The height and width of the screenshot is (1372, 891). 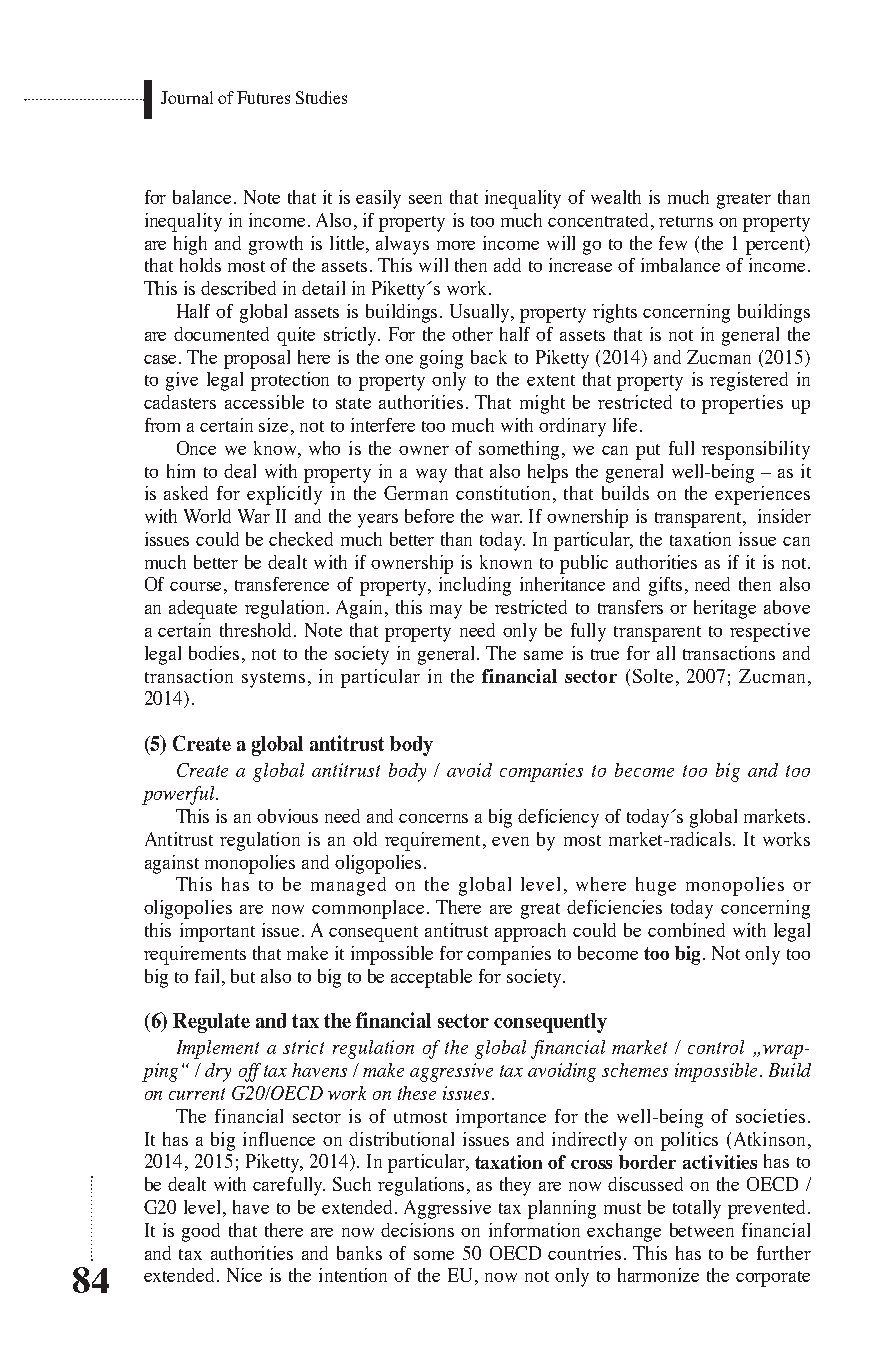 I want to click on systems, so click(x=273, y=680).
